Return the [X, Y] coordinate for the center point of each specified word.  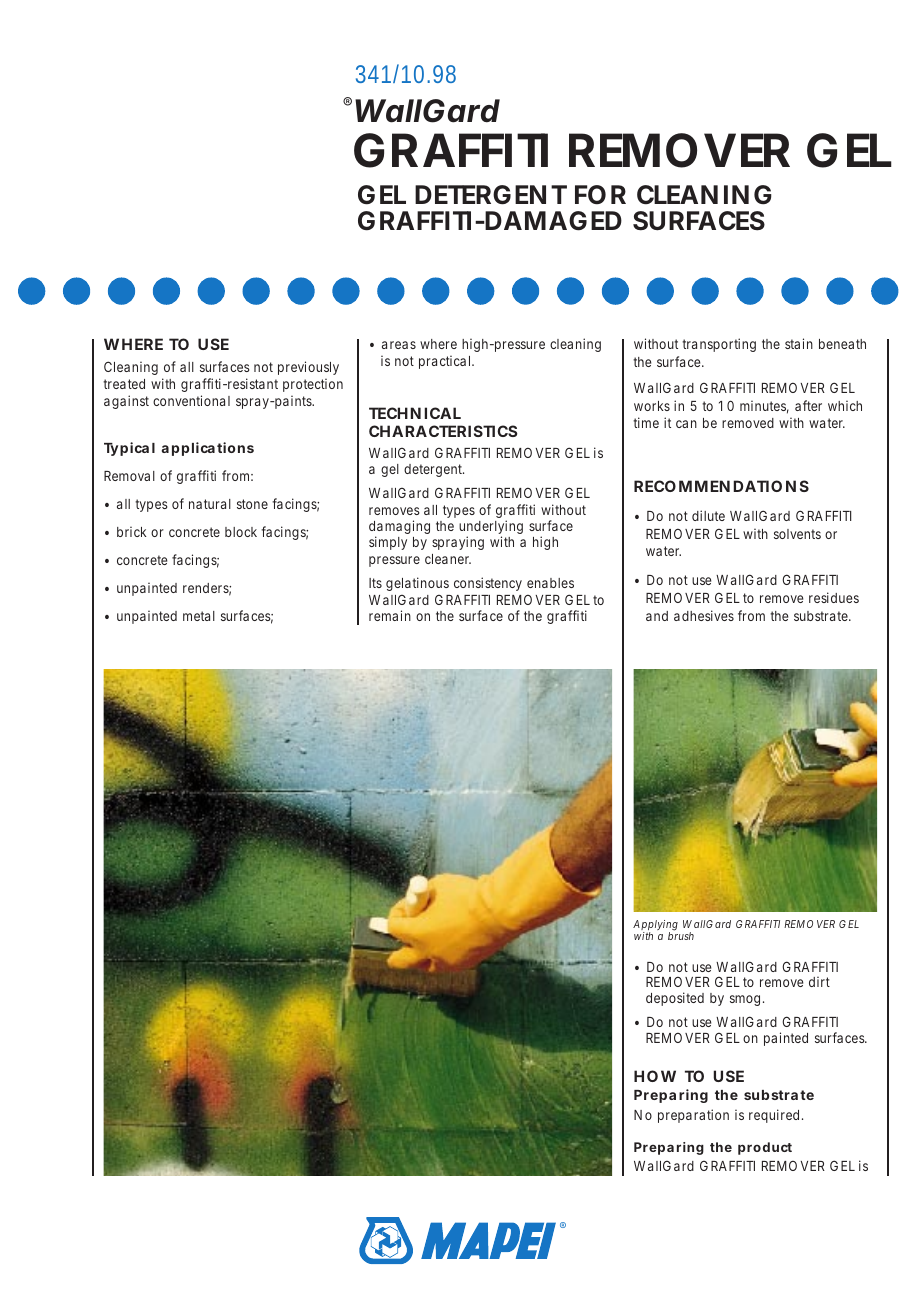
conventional [191, 400]
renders [207, 589]
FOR [600, 194]
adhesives [704, 615]
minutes [764, 407]
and [657, 616]
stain [799, 343]
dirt [819, 981]
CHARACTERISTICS [443, 431]
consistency [488, 584]
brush [681, 935]
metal [199, 616]
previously [308, 368]
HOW [655, 1076]
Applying [655, 927]
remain [390, 615]
